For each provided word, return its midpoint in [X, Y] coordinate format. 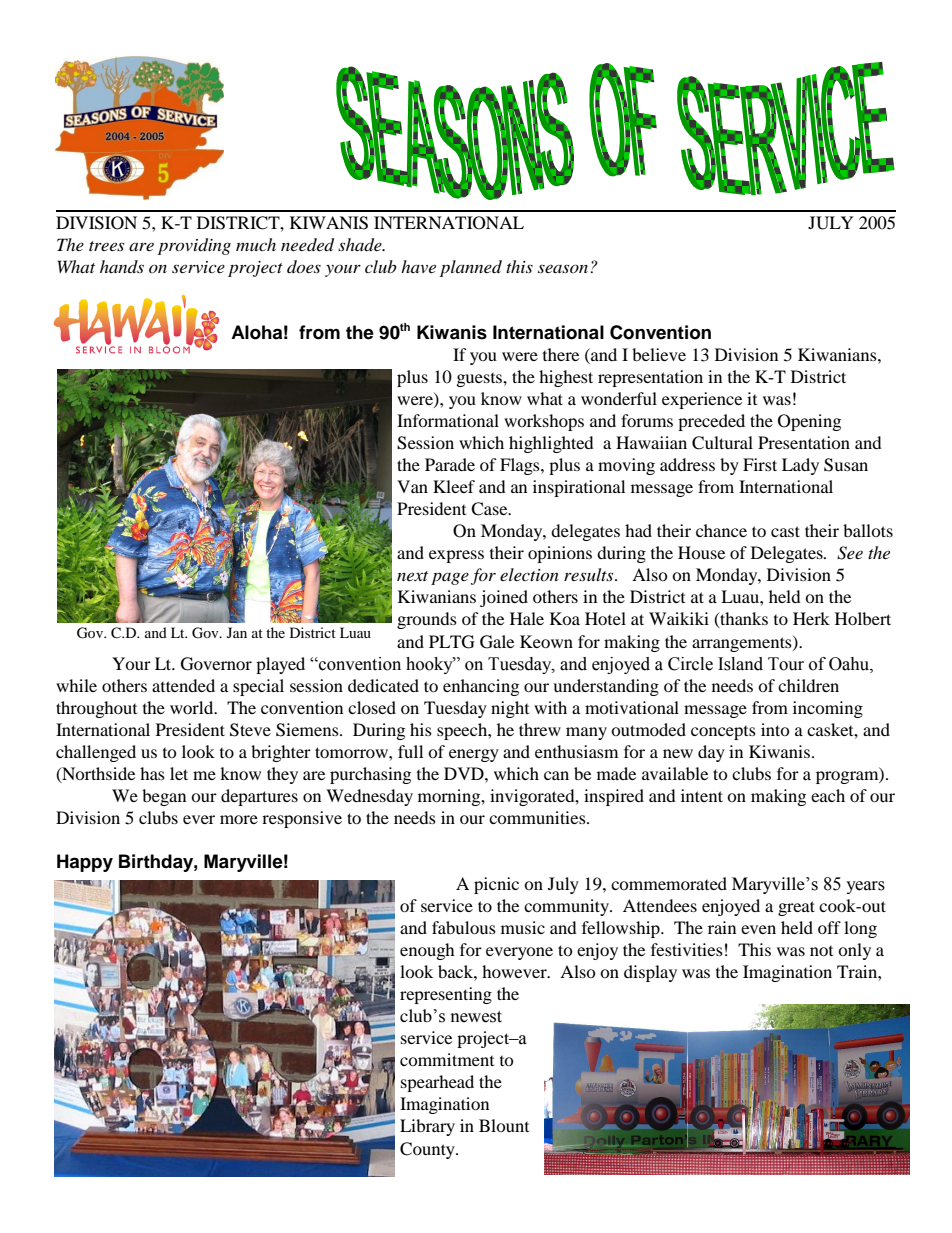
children [808, 685]
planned [471, 268]
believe [659, 354]
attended [183, 685]
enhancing [481, 687]
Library [427, 1127]
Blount [504, 1125]
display [650, 973]
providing [194, 246]
